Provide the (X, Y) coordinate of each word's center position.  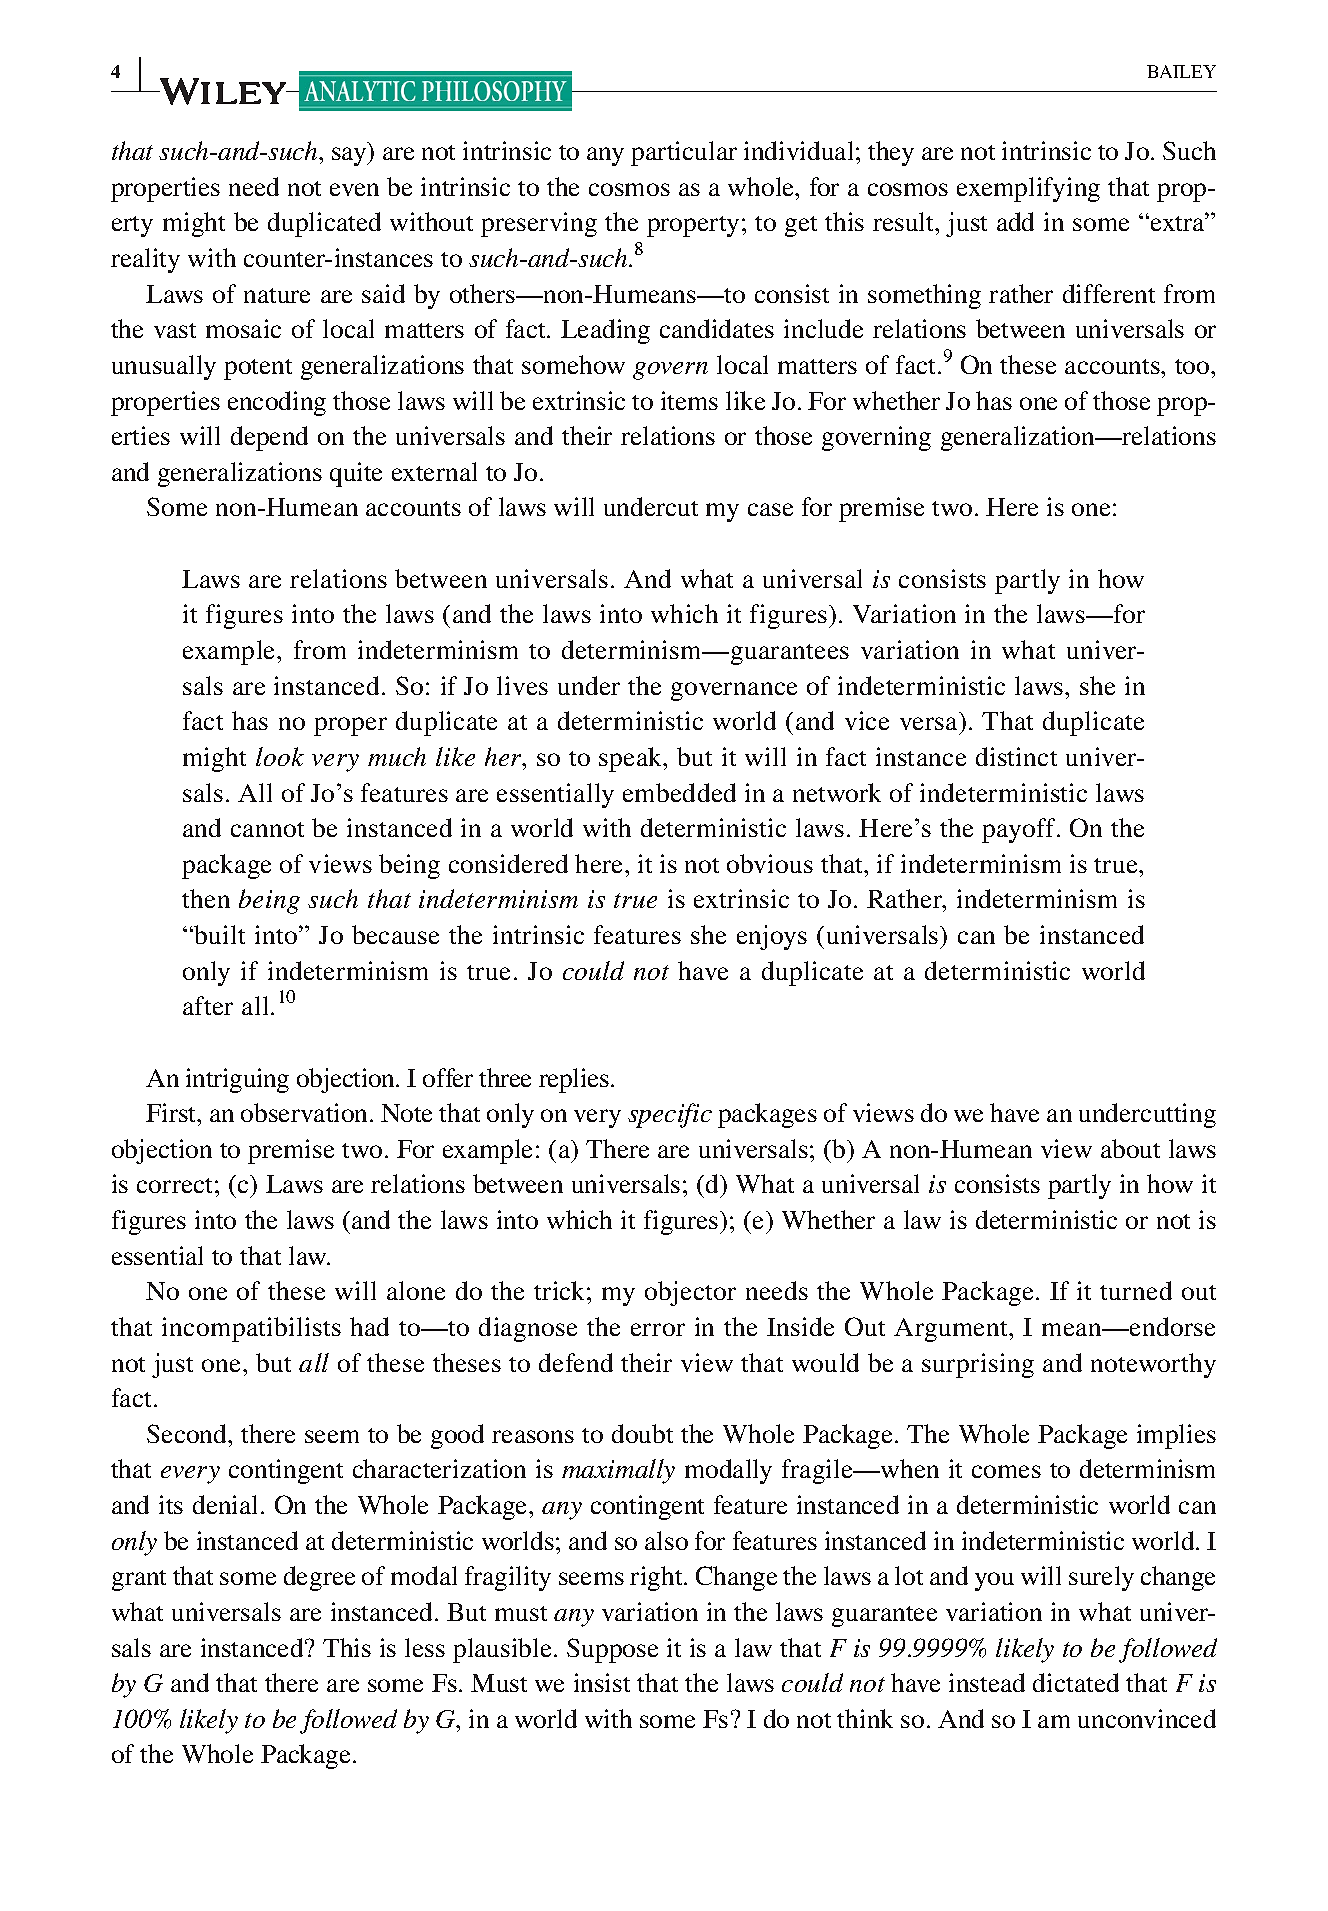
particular (684, 153)
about (1130, 1148)
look (280, 756)
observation (306, 1112)
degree (319, 1578)
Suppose (612, 1650)
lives (522, 685)
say (350, 156)
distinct (1016, 756)
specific (670, 1115)
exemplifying (1028, 189)
